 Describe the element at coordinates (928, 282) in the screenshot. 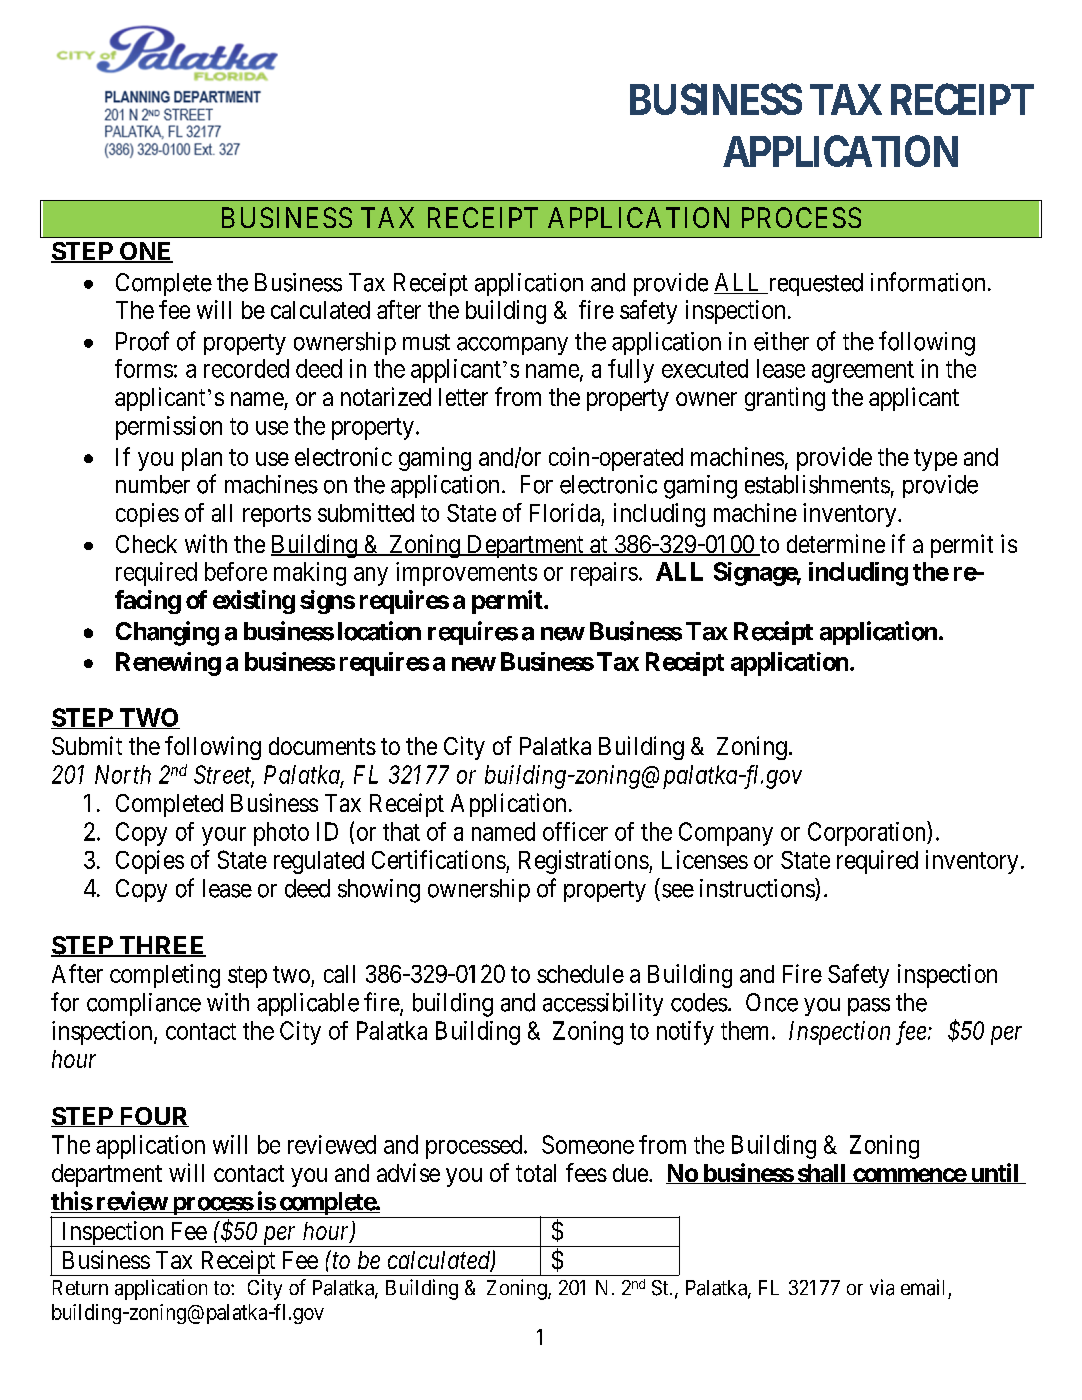

I see `information` at that location.
